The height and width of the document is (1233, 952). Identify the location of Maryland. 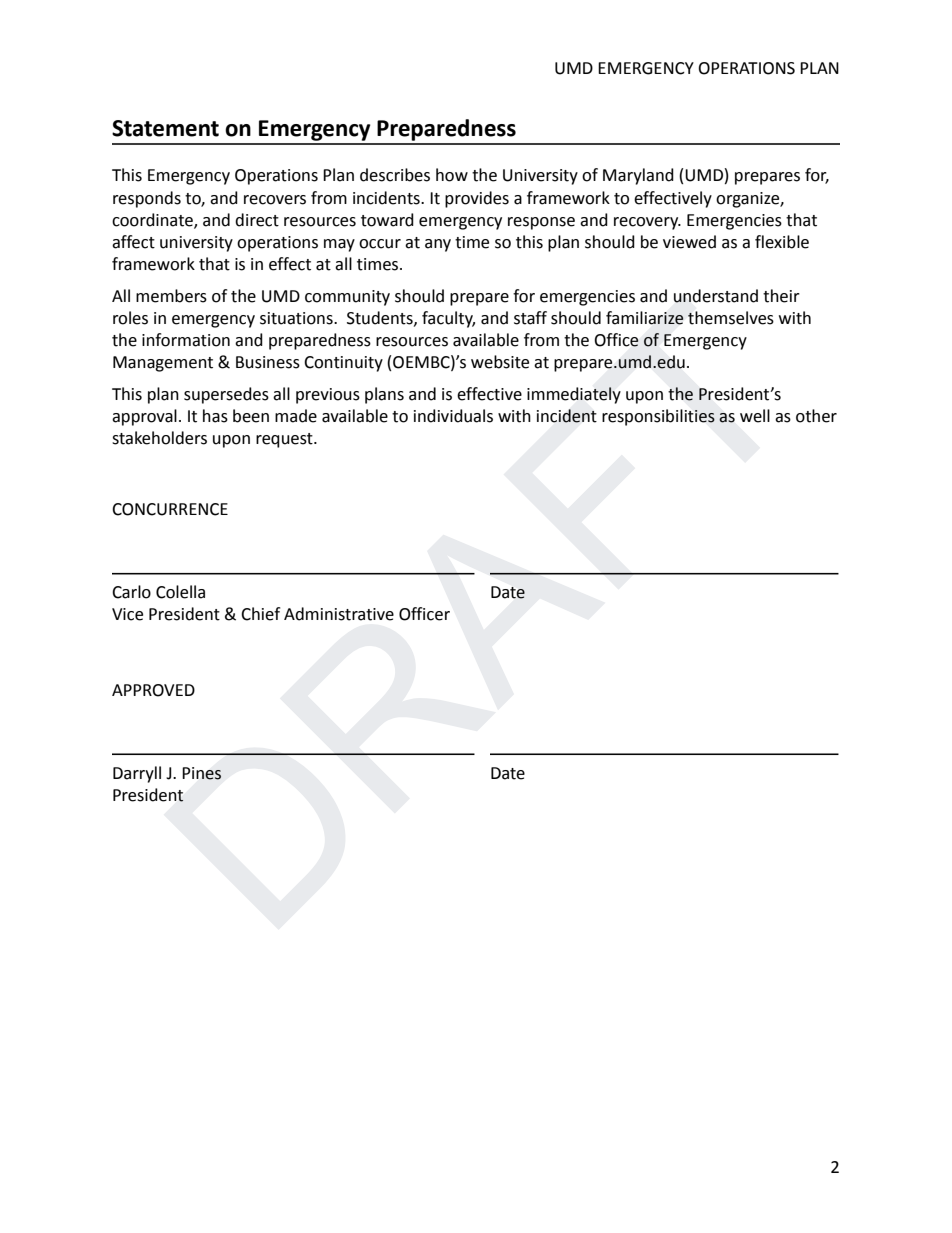
(638, 176).
